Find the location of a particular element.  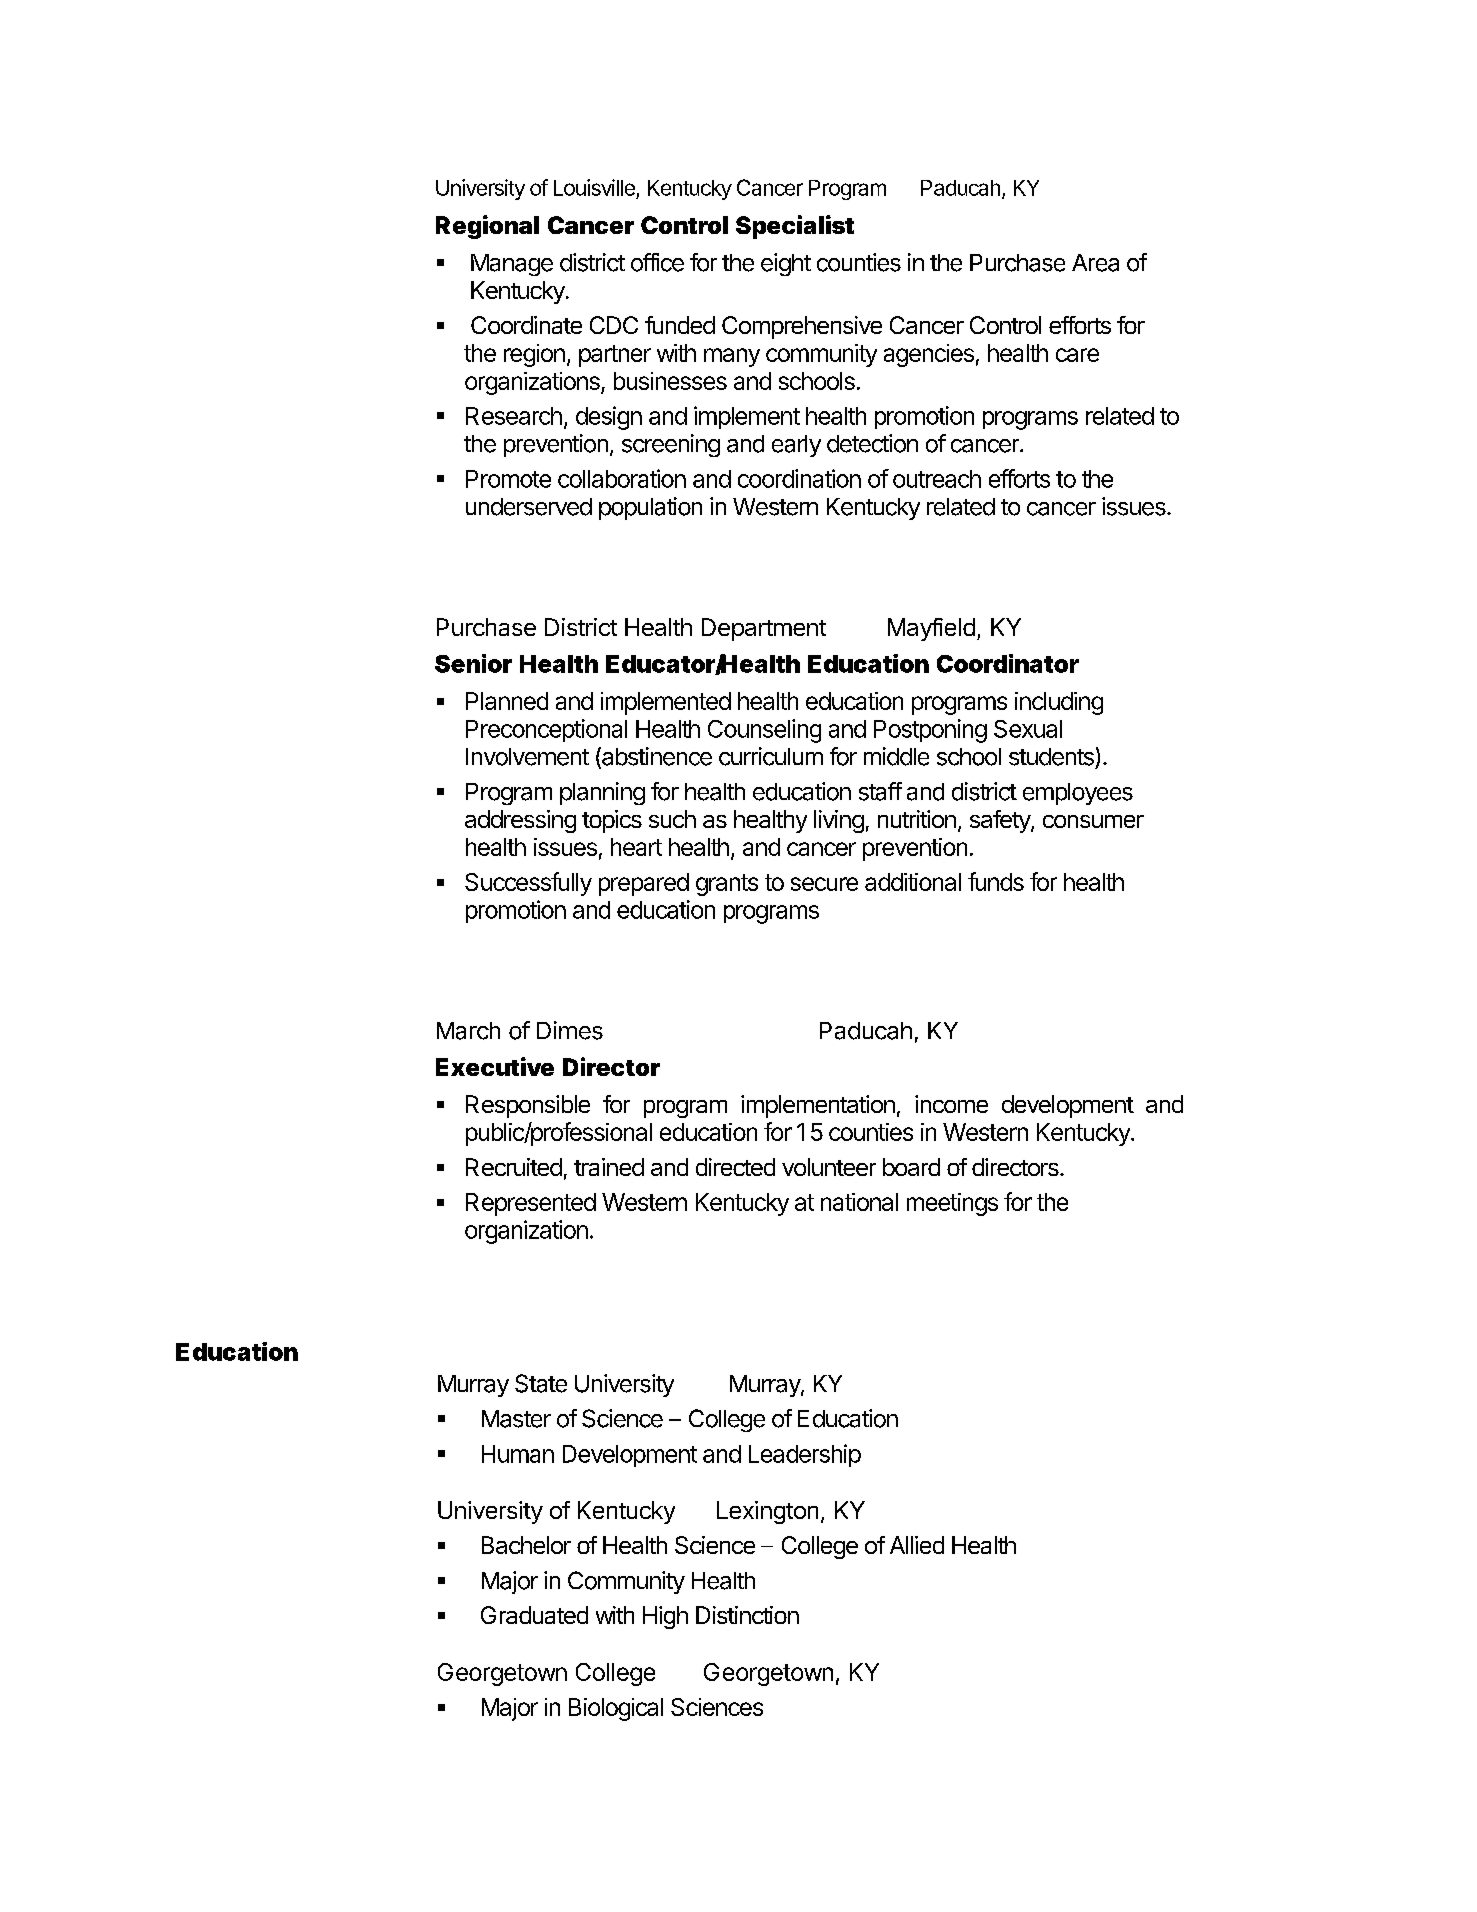

Manage is located at coordinates (512, 265).
